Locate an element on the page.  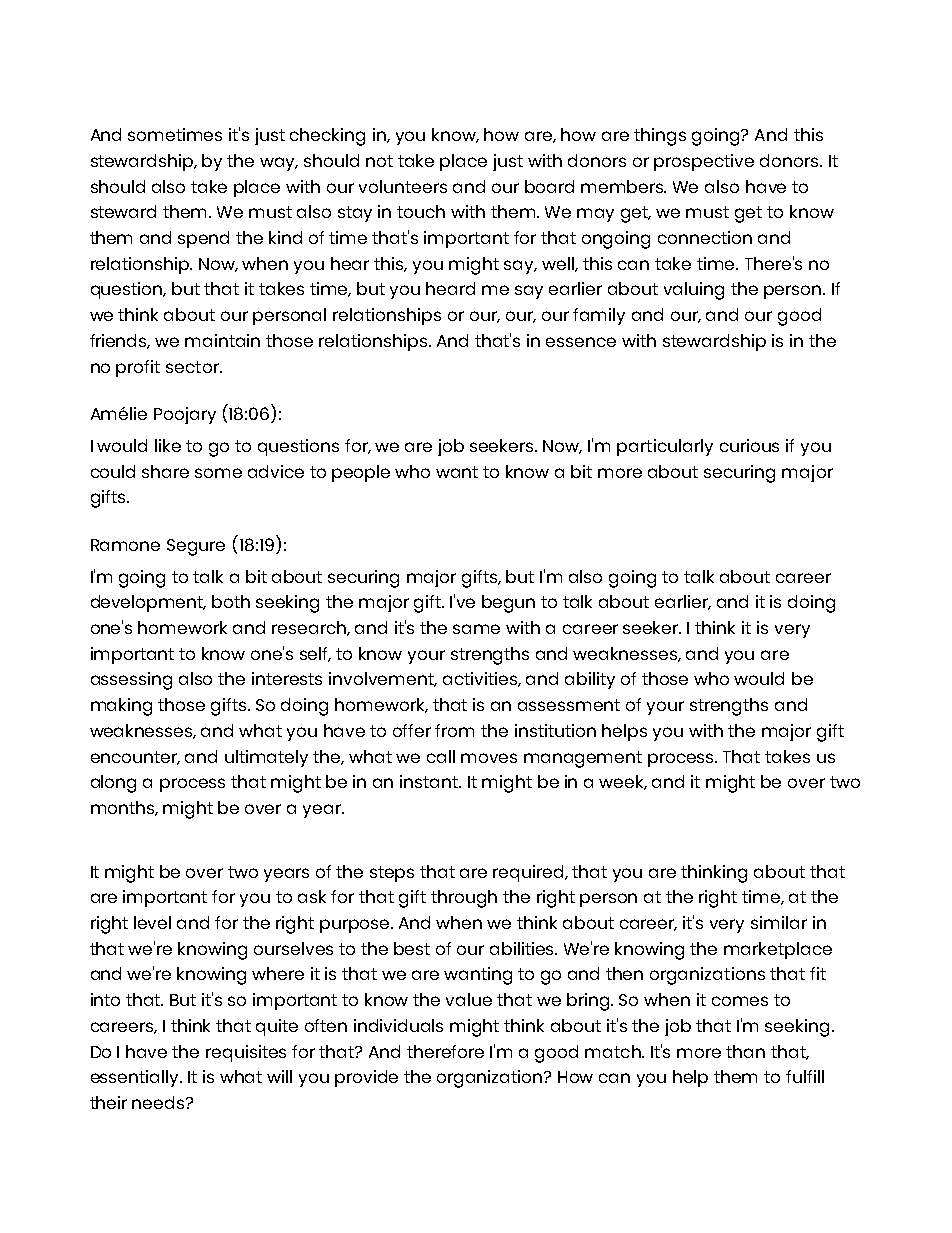
encounter is located at coordinates (135, 758).
